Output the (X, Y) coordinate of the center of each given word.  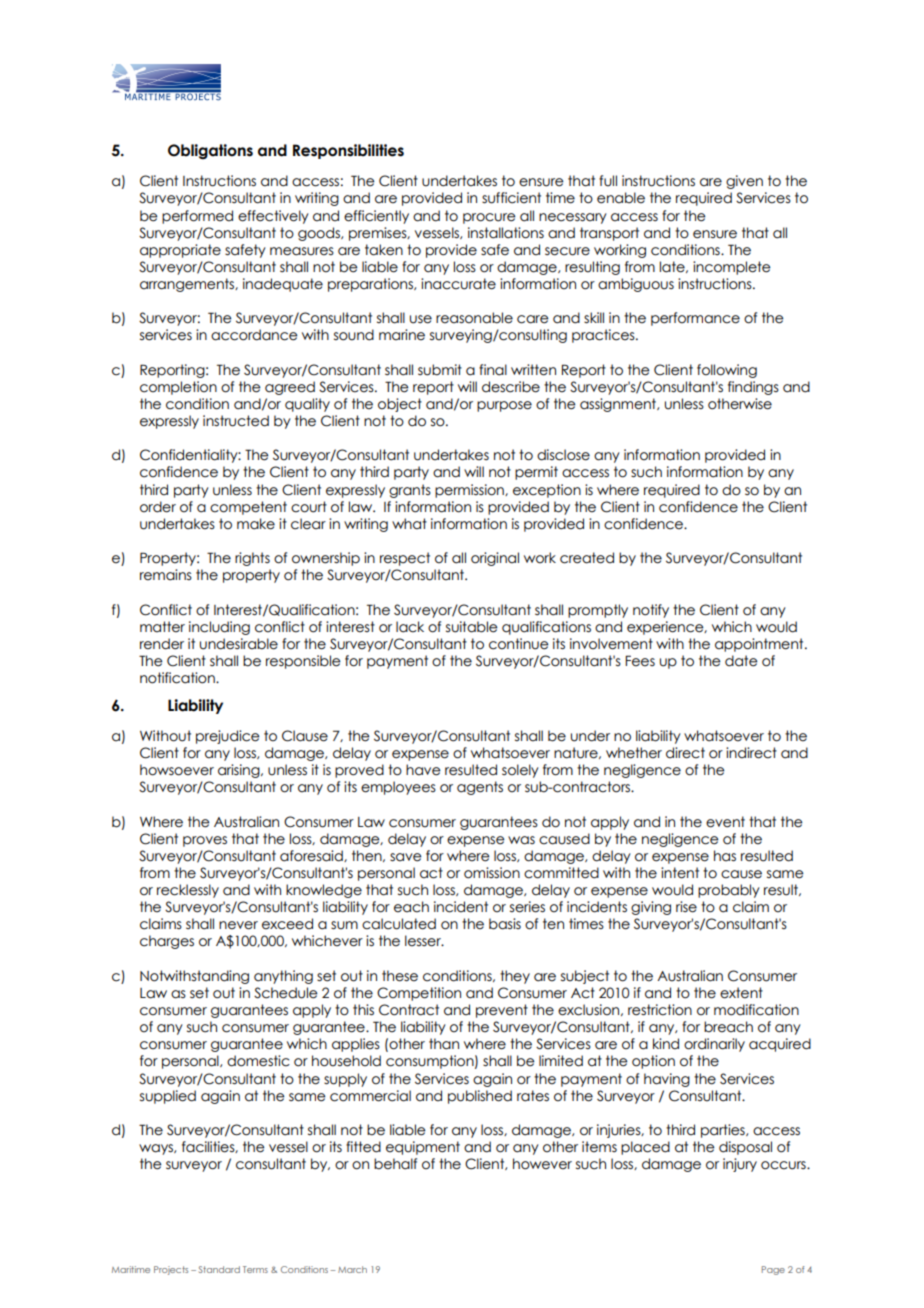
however (542, 1164)
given (744, 182)
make (256, 524)
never (238, 925)
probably (729, 891)
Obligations (210, 151)
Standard (219, 1269)
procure (489, 218)
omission (492, 873)
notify (651, 611)
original (495, 559)
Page (773, 1270)
